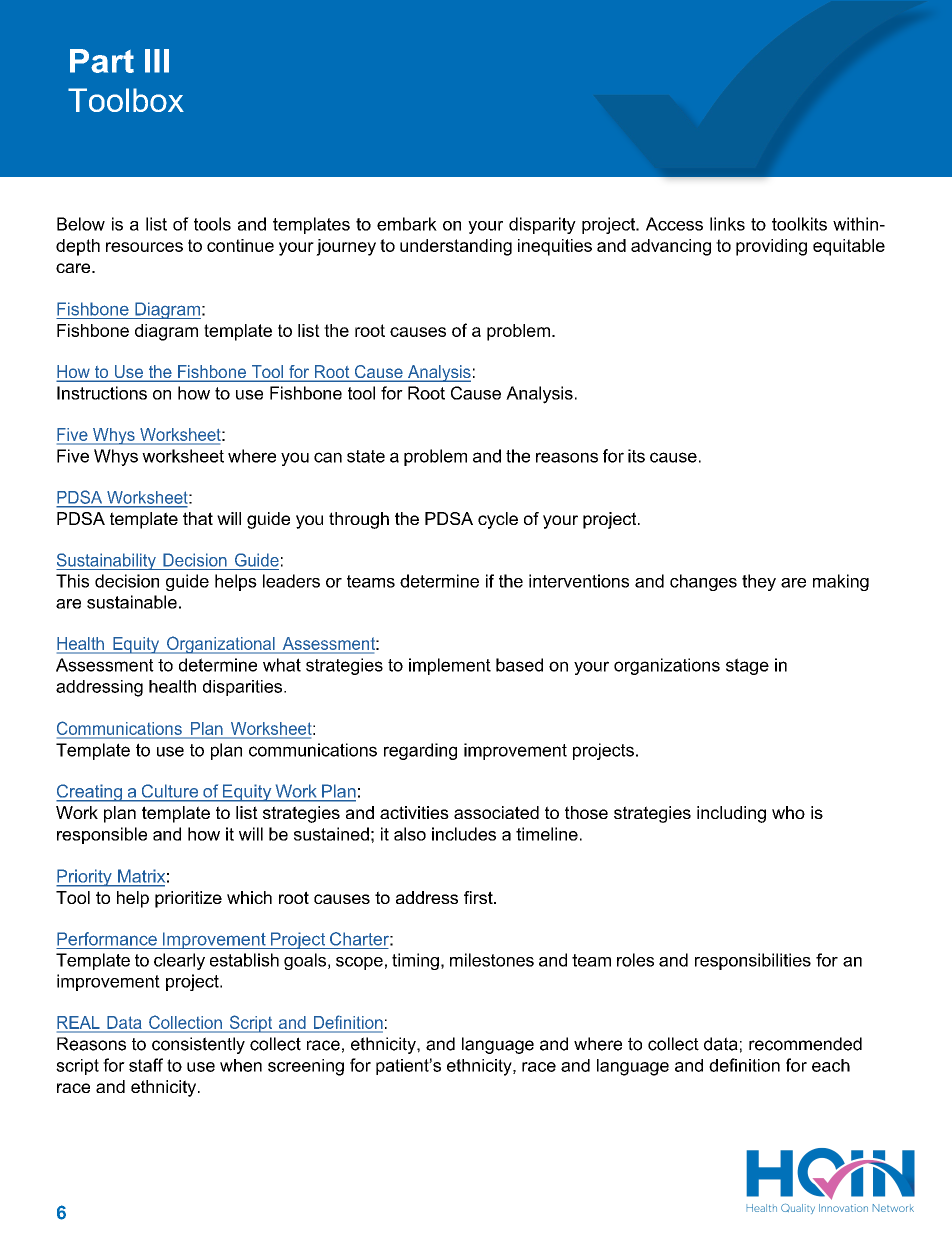 The width and height of the document is (952, 1233). I want to click on Instructions, so click(102, 393).
